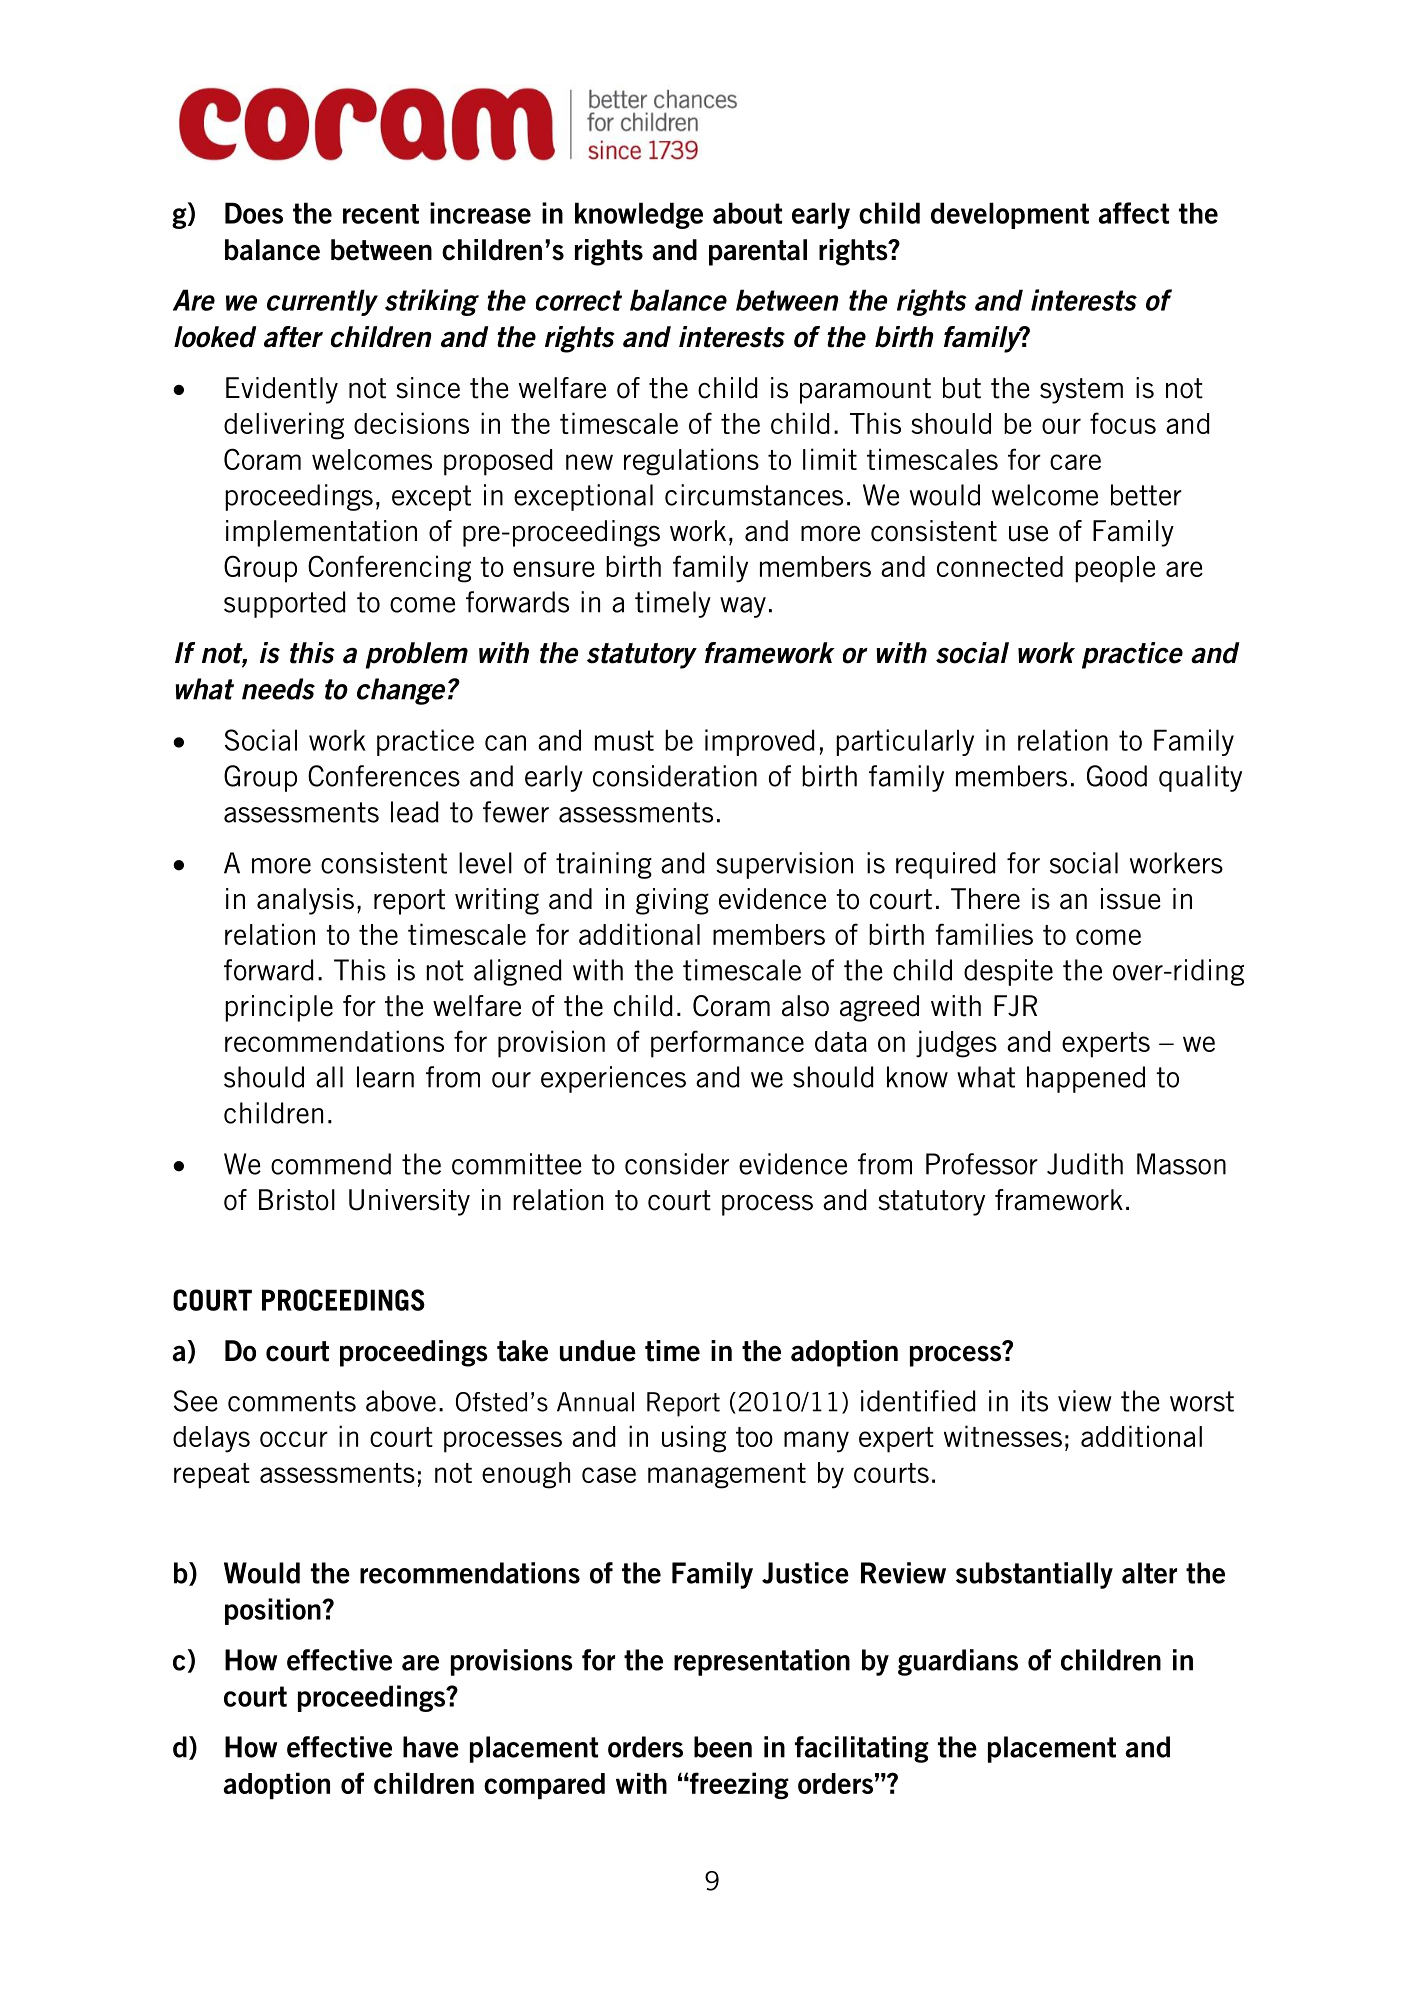  Describe the element at coordinates (1133, 213) in the screenshot. I see `affect` at that location.
